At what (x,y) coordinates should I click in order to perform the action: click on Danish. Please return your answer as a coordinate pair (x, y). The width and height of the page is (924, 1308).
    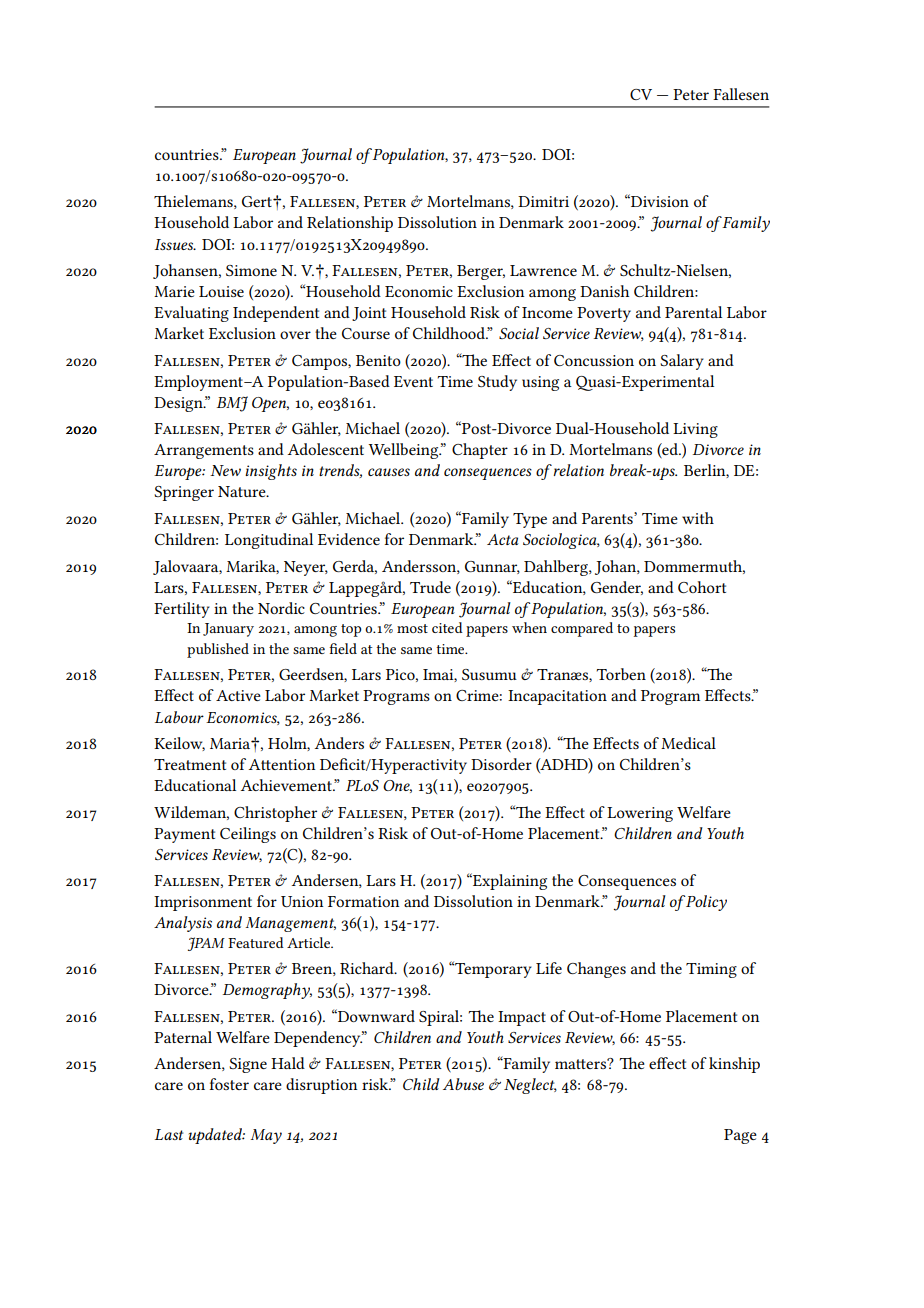
    Looking at the image, I should click on (604, 291).
